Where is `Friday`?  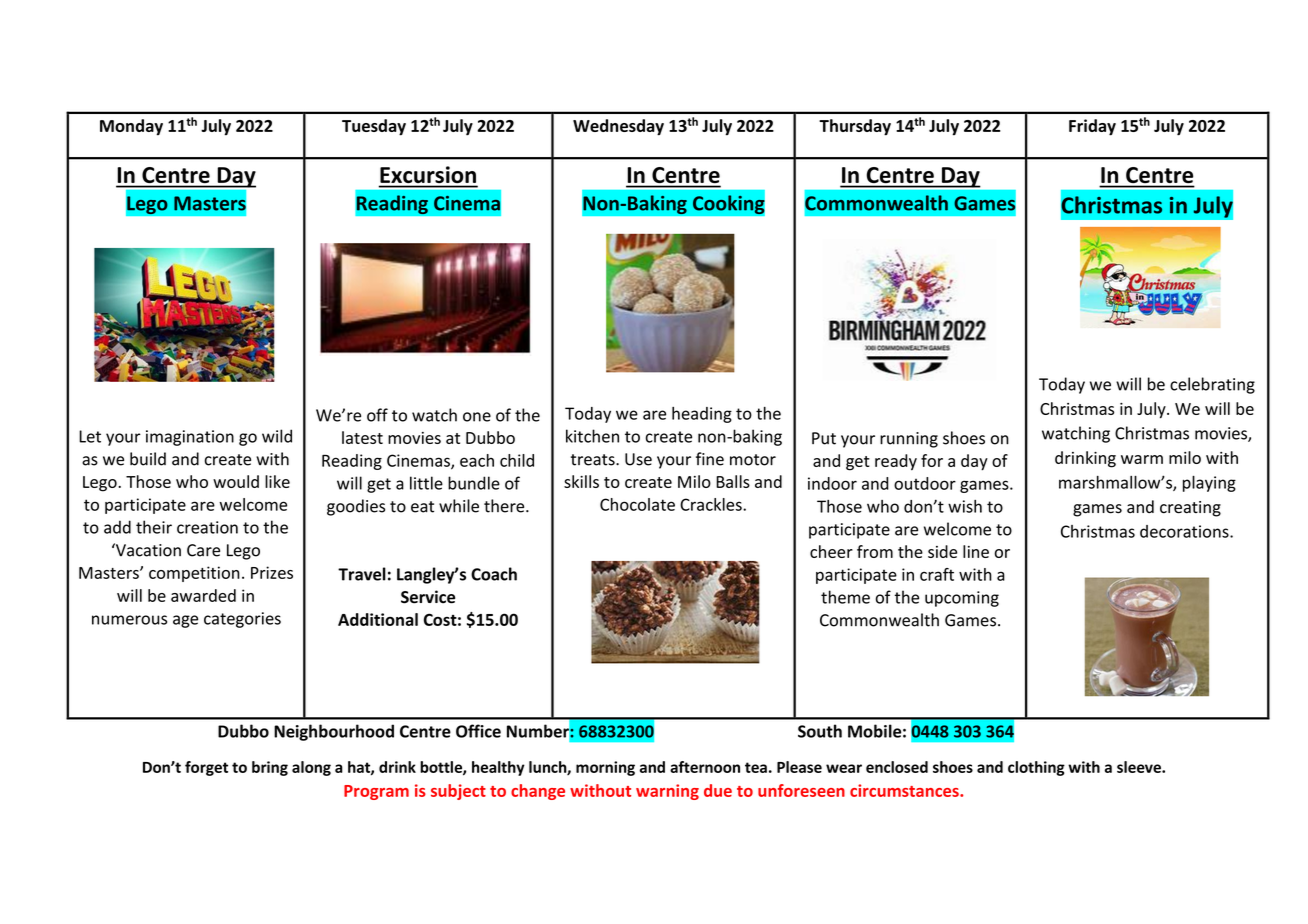
Friday is located at coordinates (1092, 127).
